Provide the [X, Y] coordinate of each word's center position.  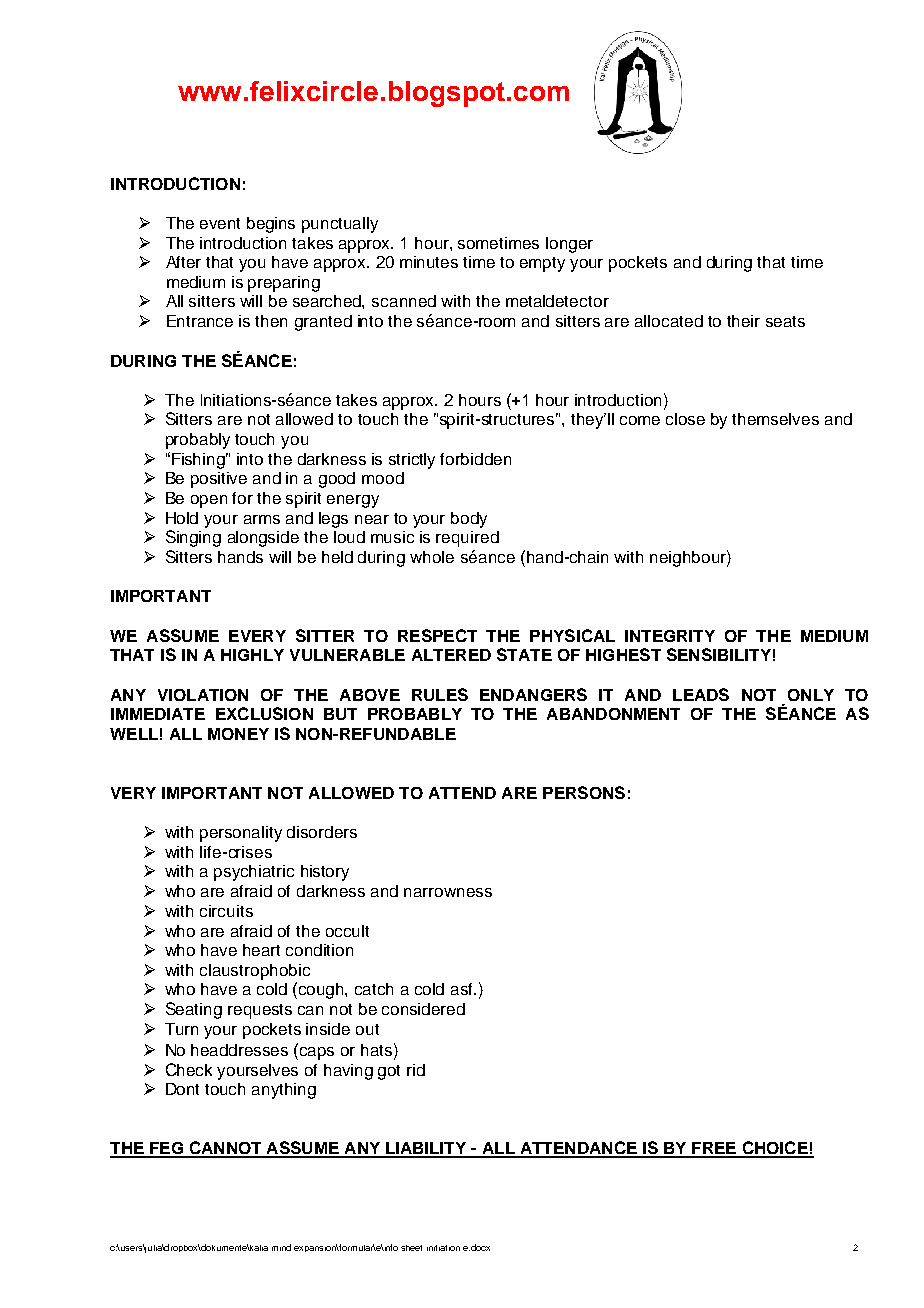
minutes [429, 262]
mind [281, 1247]
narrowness [448, 892]
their [743, 321]
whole [432, 557]
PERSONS [584, 792]
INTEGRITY [670, 636]
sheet [411, 1248]
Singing [193, 538]
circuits [226, 911]
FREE [714, 1149]
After [183, 262]
